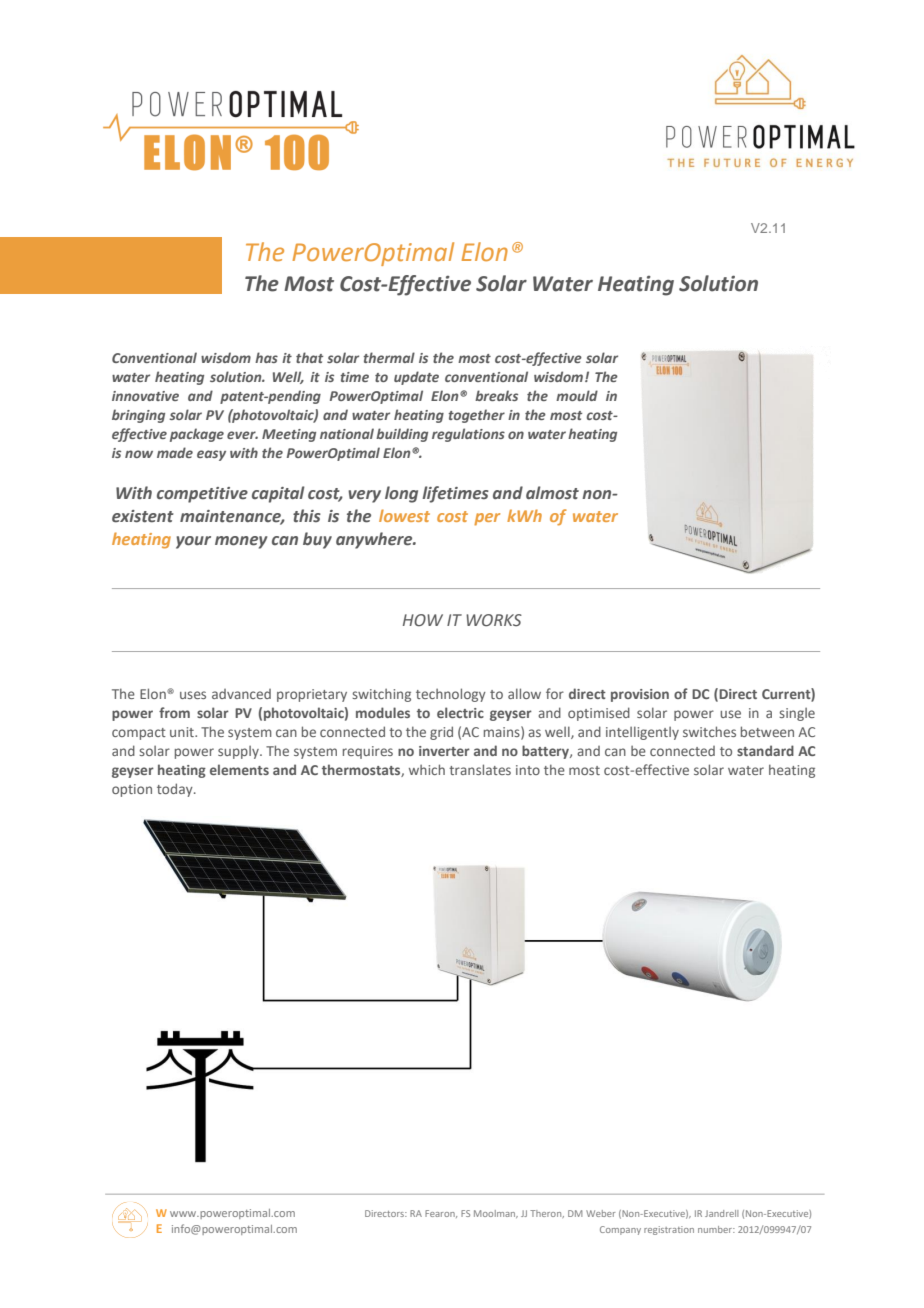  Describe the element at coordinates (266, 357) in the image. I see `has` at that location.
